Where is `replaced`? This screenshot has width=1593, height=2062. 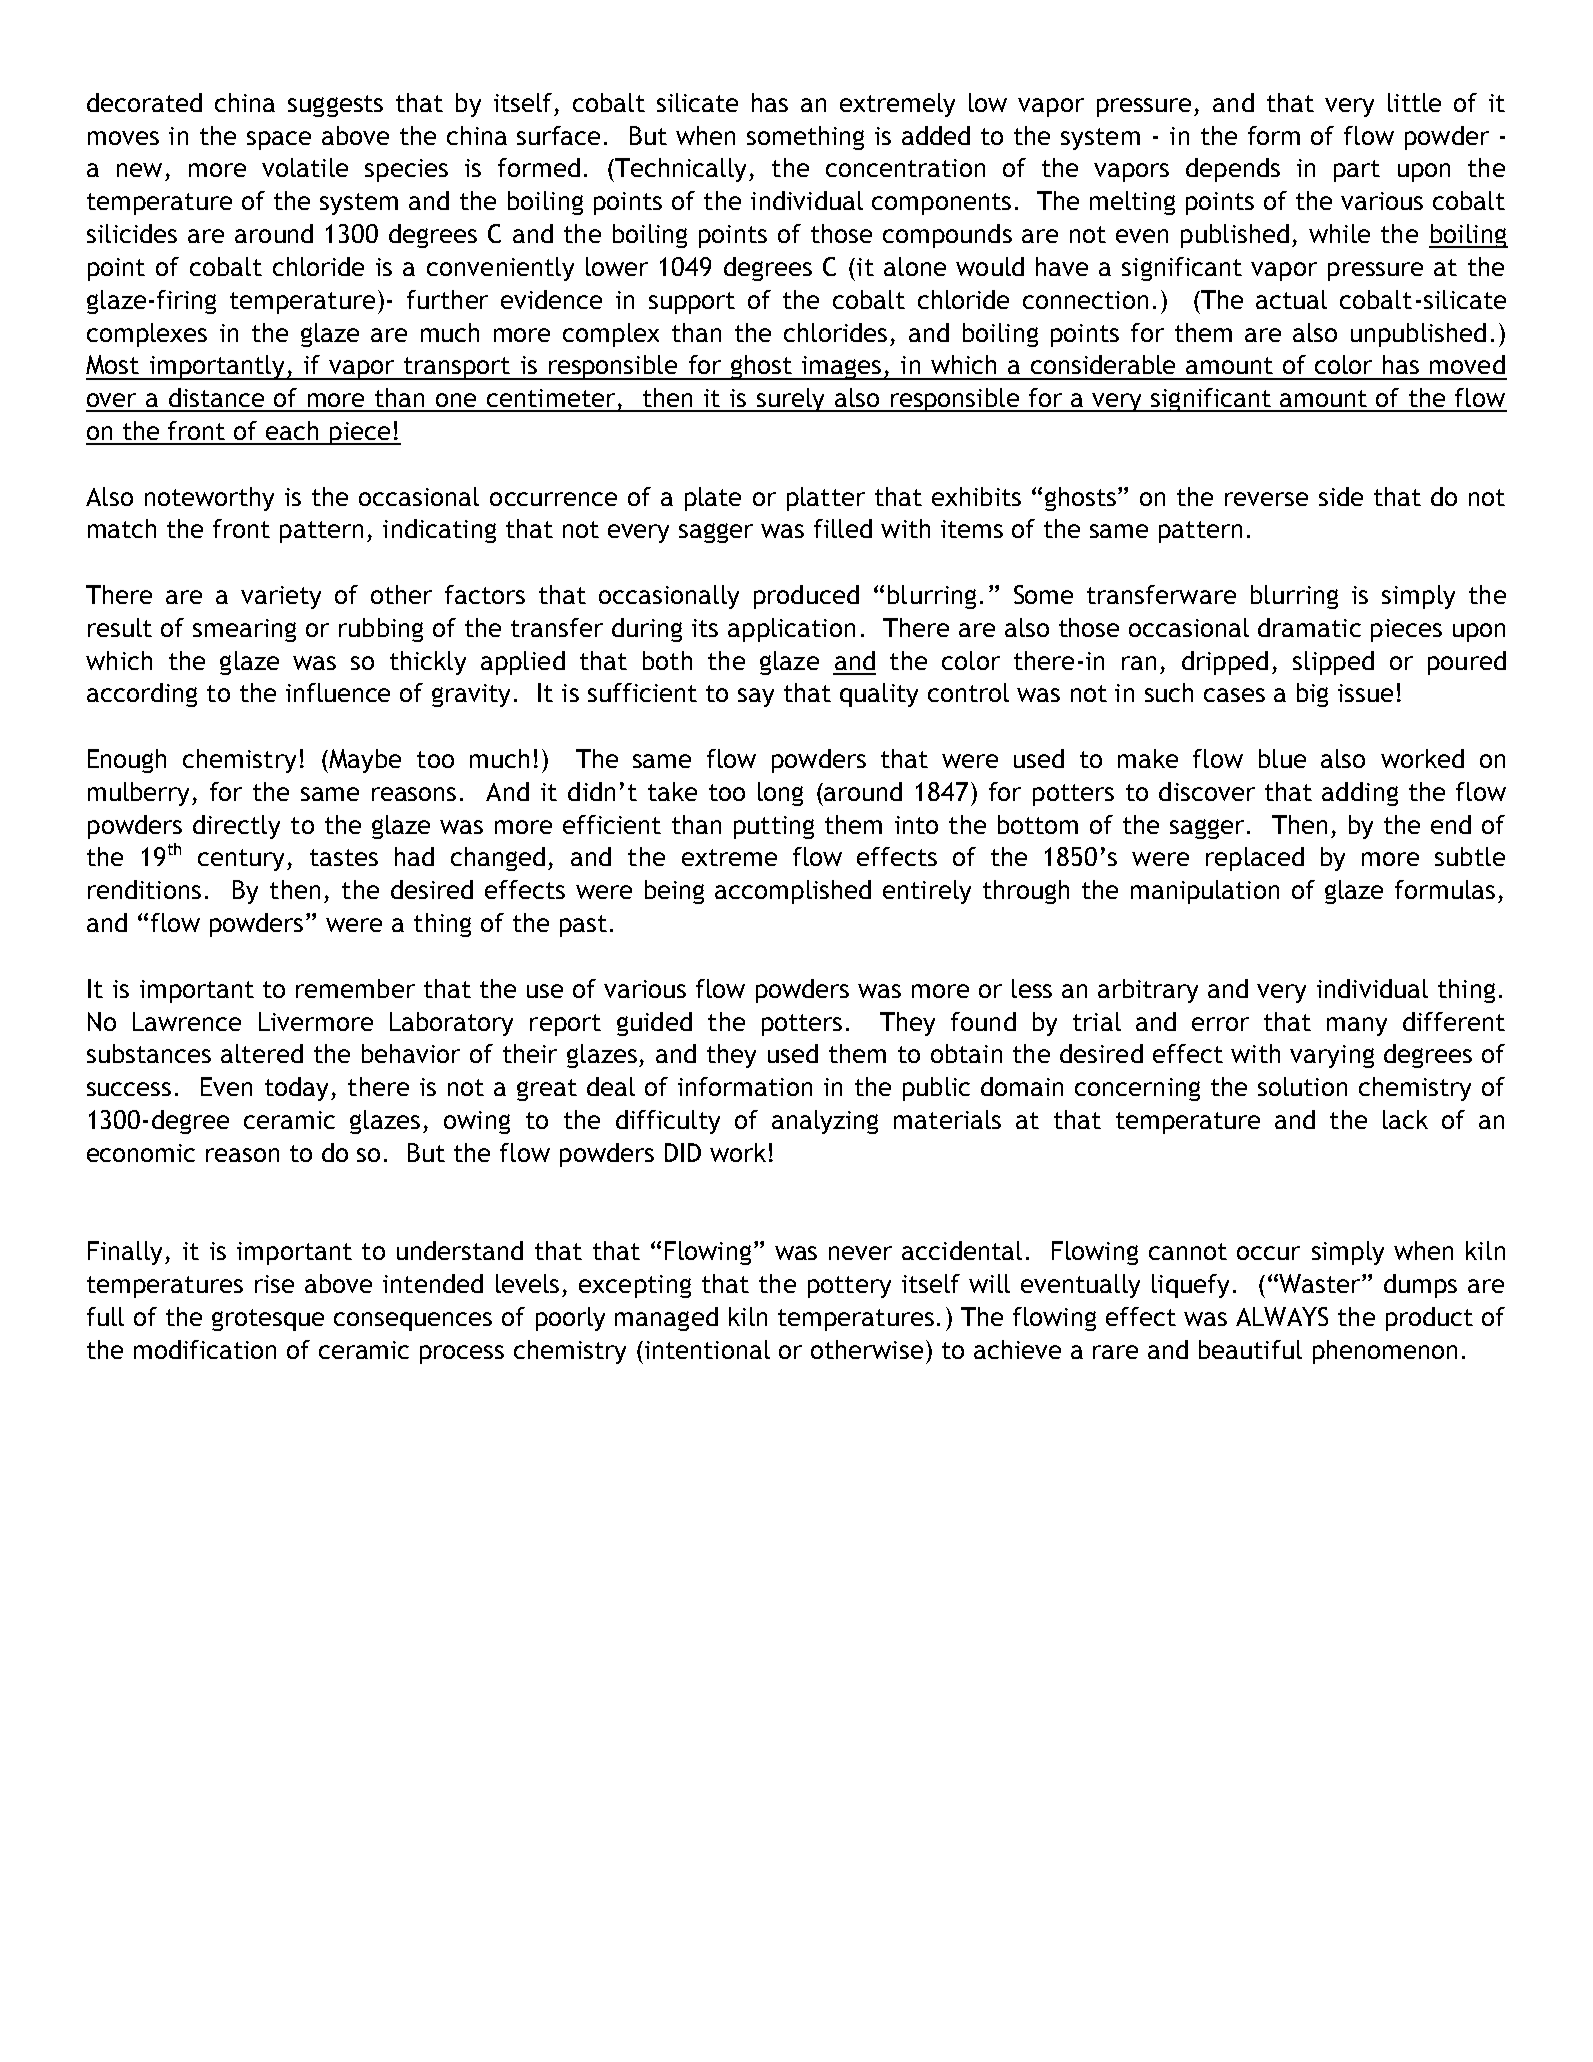
replaced is located at coordinates (1255, 859).
